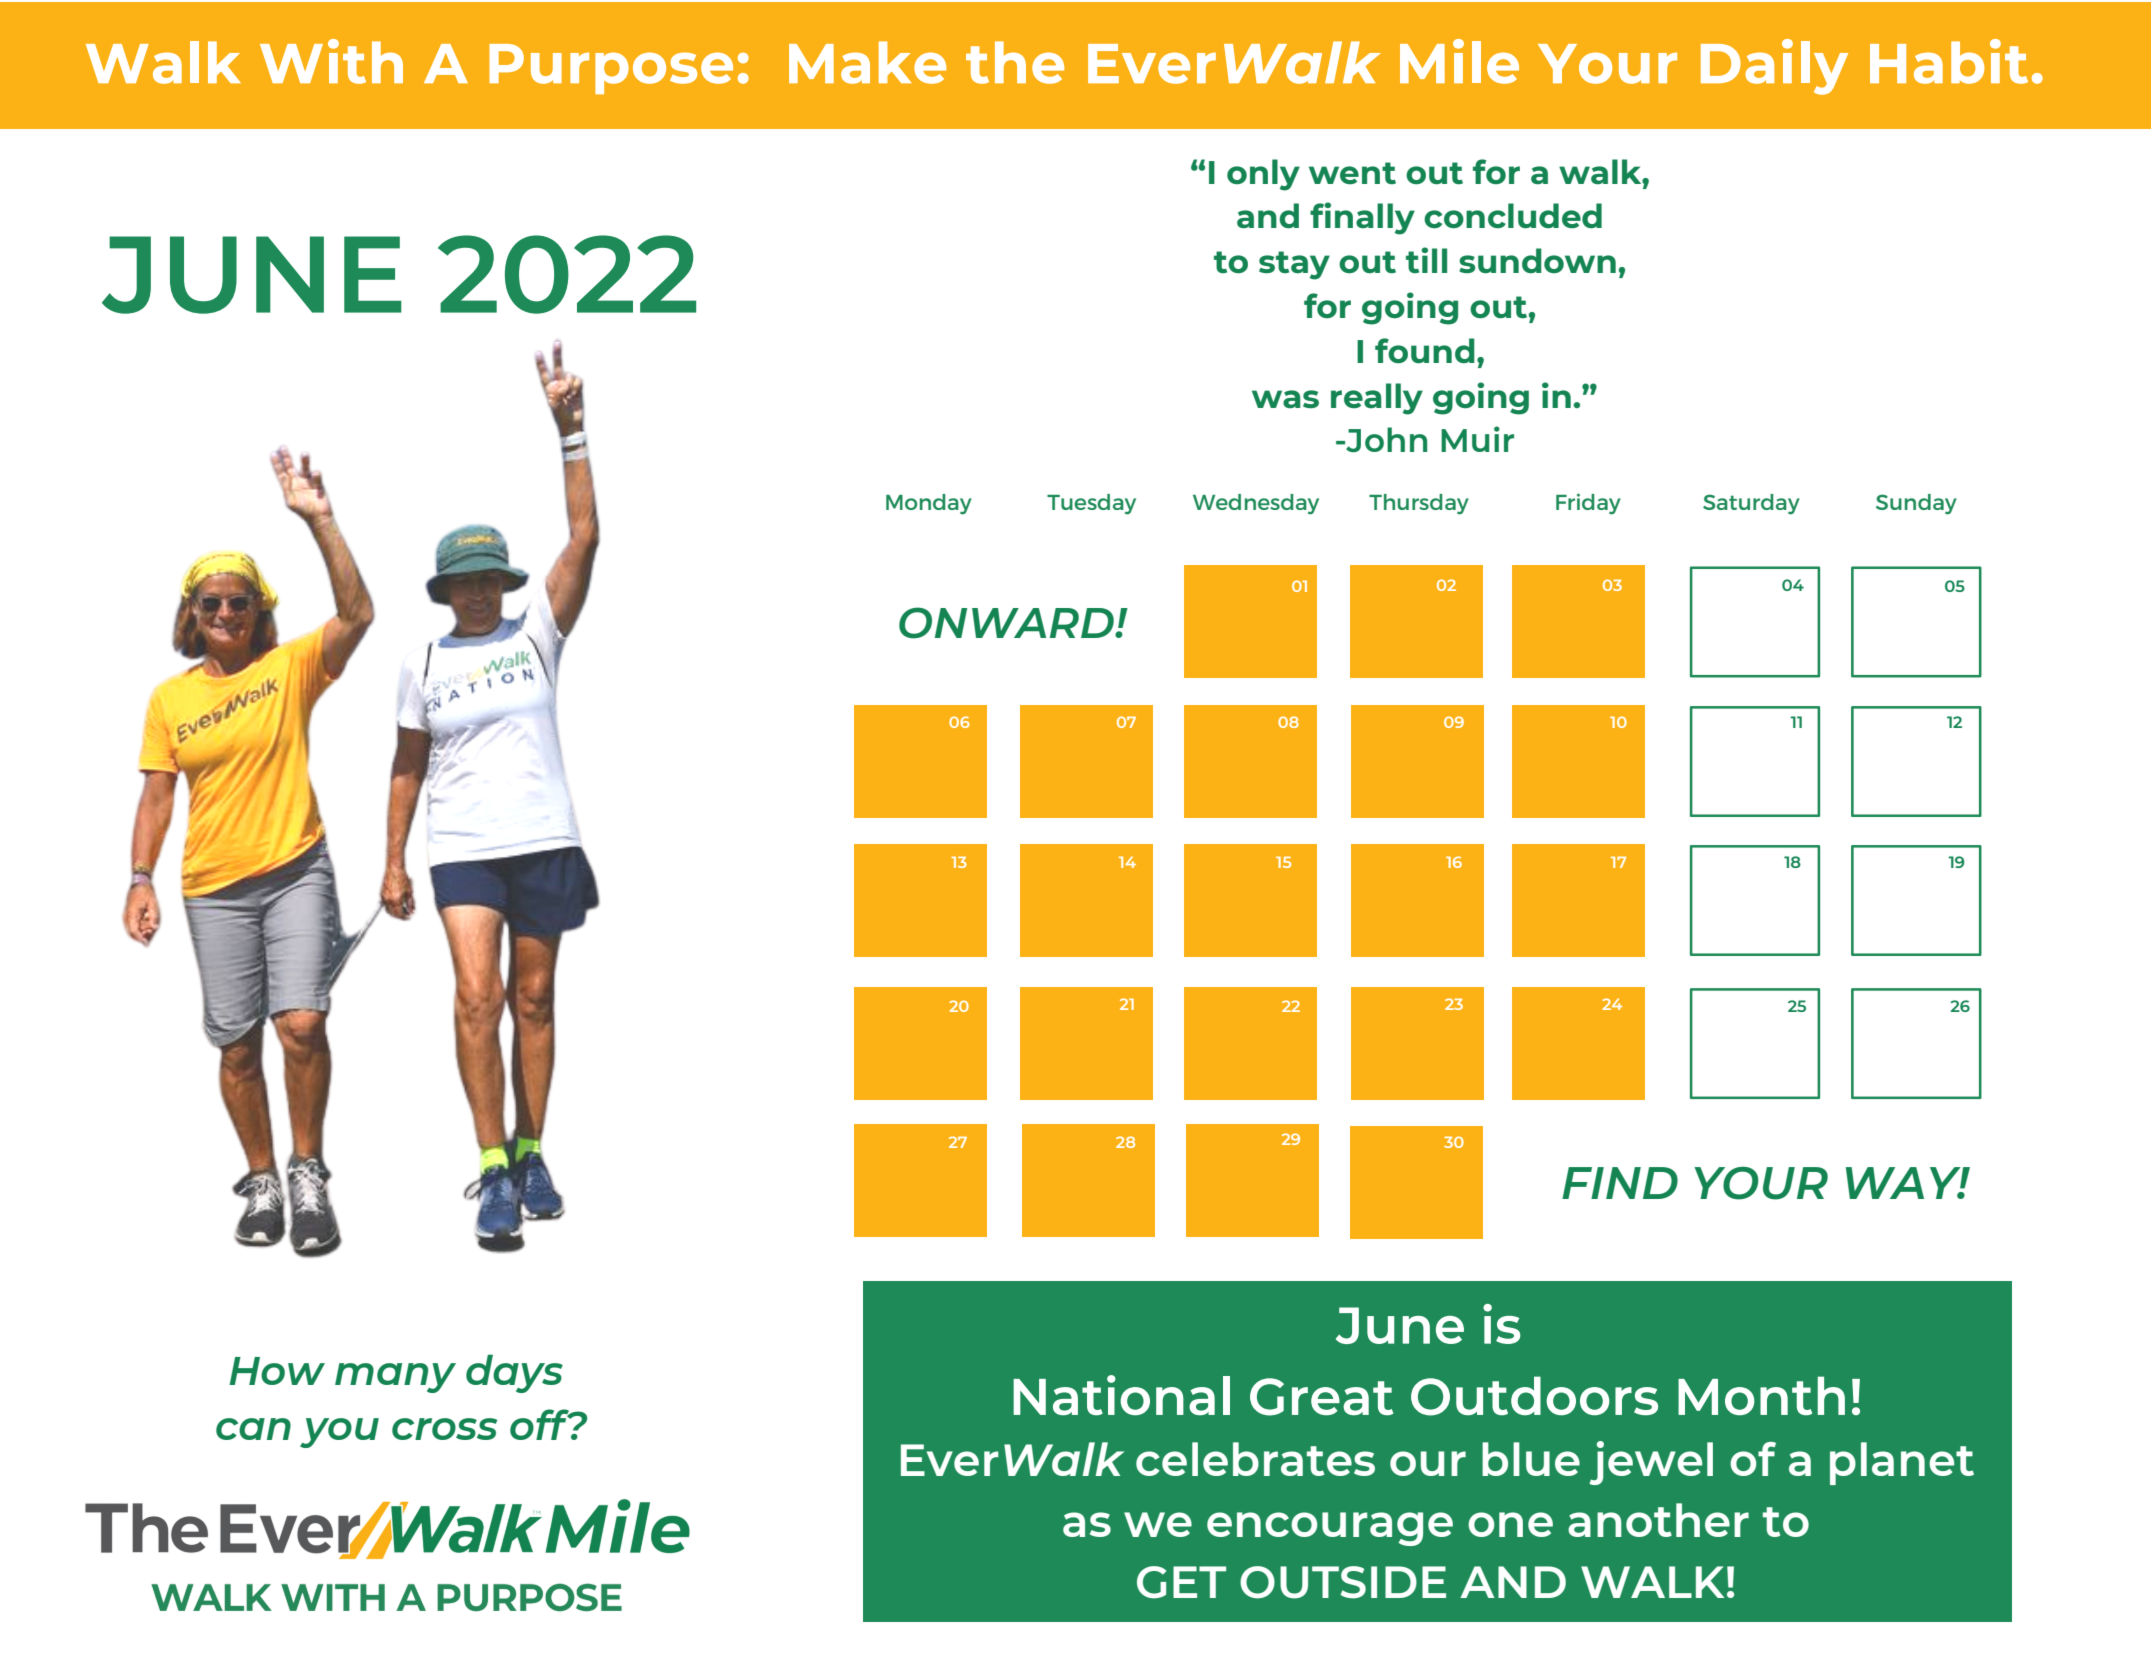  I want to click on cross, so click(445, 1429).
